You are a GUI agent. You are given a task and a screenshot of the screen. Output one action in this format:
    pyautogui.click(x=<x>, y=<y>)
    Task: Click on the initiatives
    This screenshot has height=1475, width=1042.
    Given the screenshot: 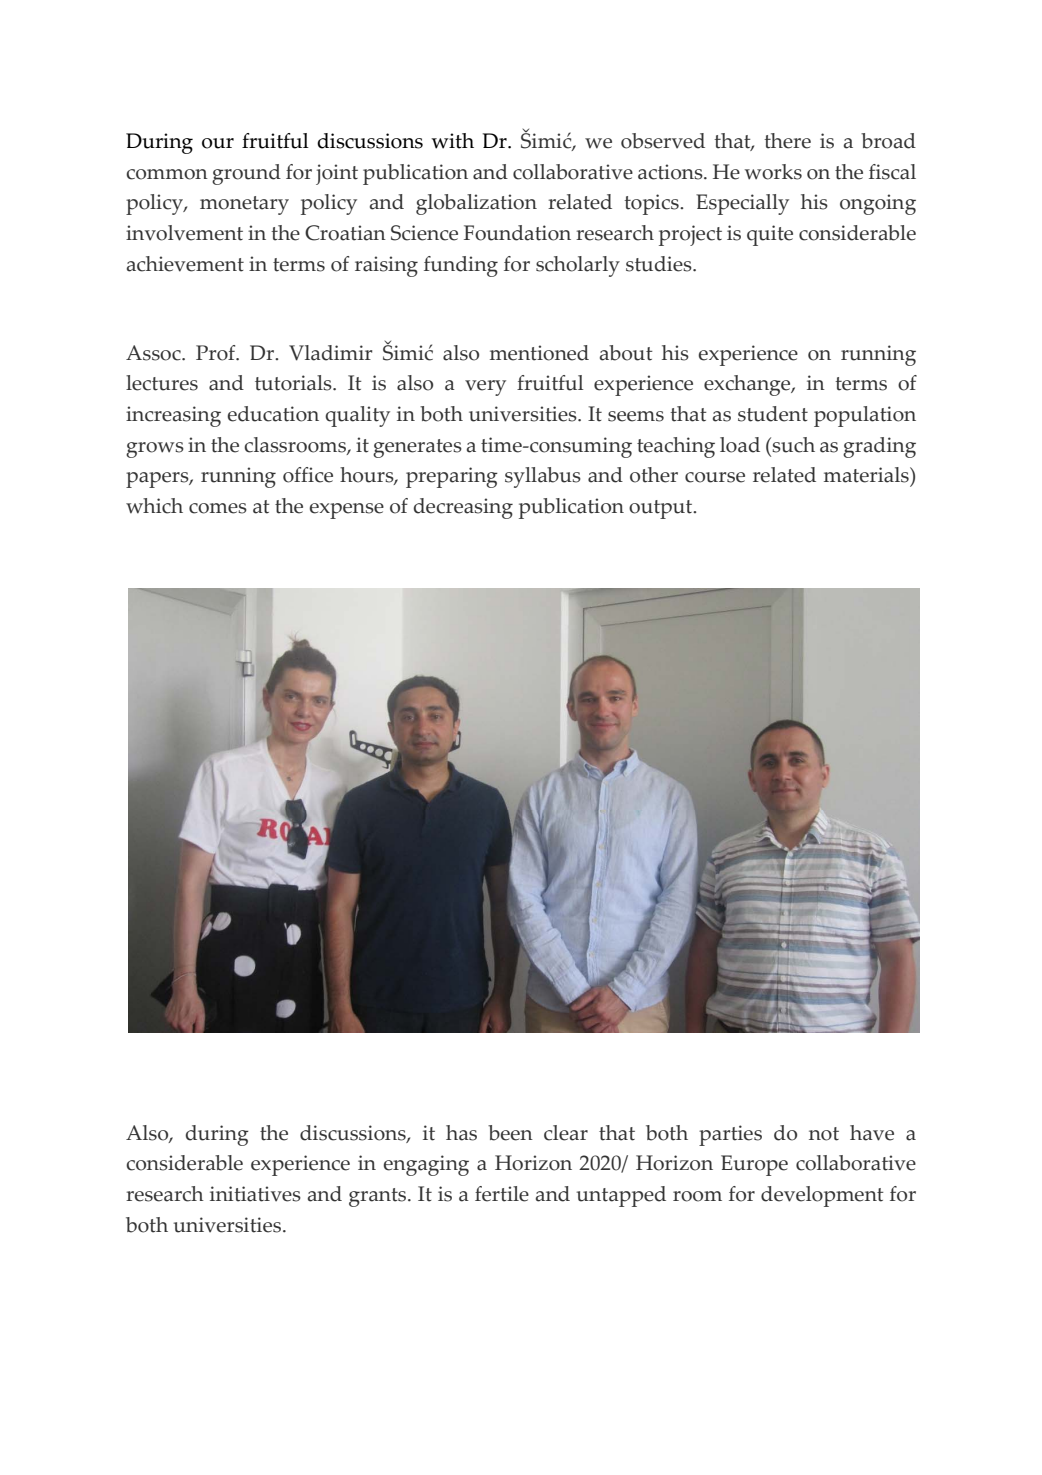 What is the action you would take?
    pyautogui.click(x=255, y=1194)
